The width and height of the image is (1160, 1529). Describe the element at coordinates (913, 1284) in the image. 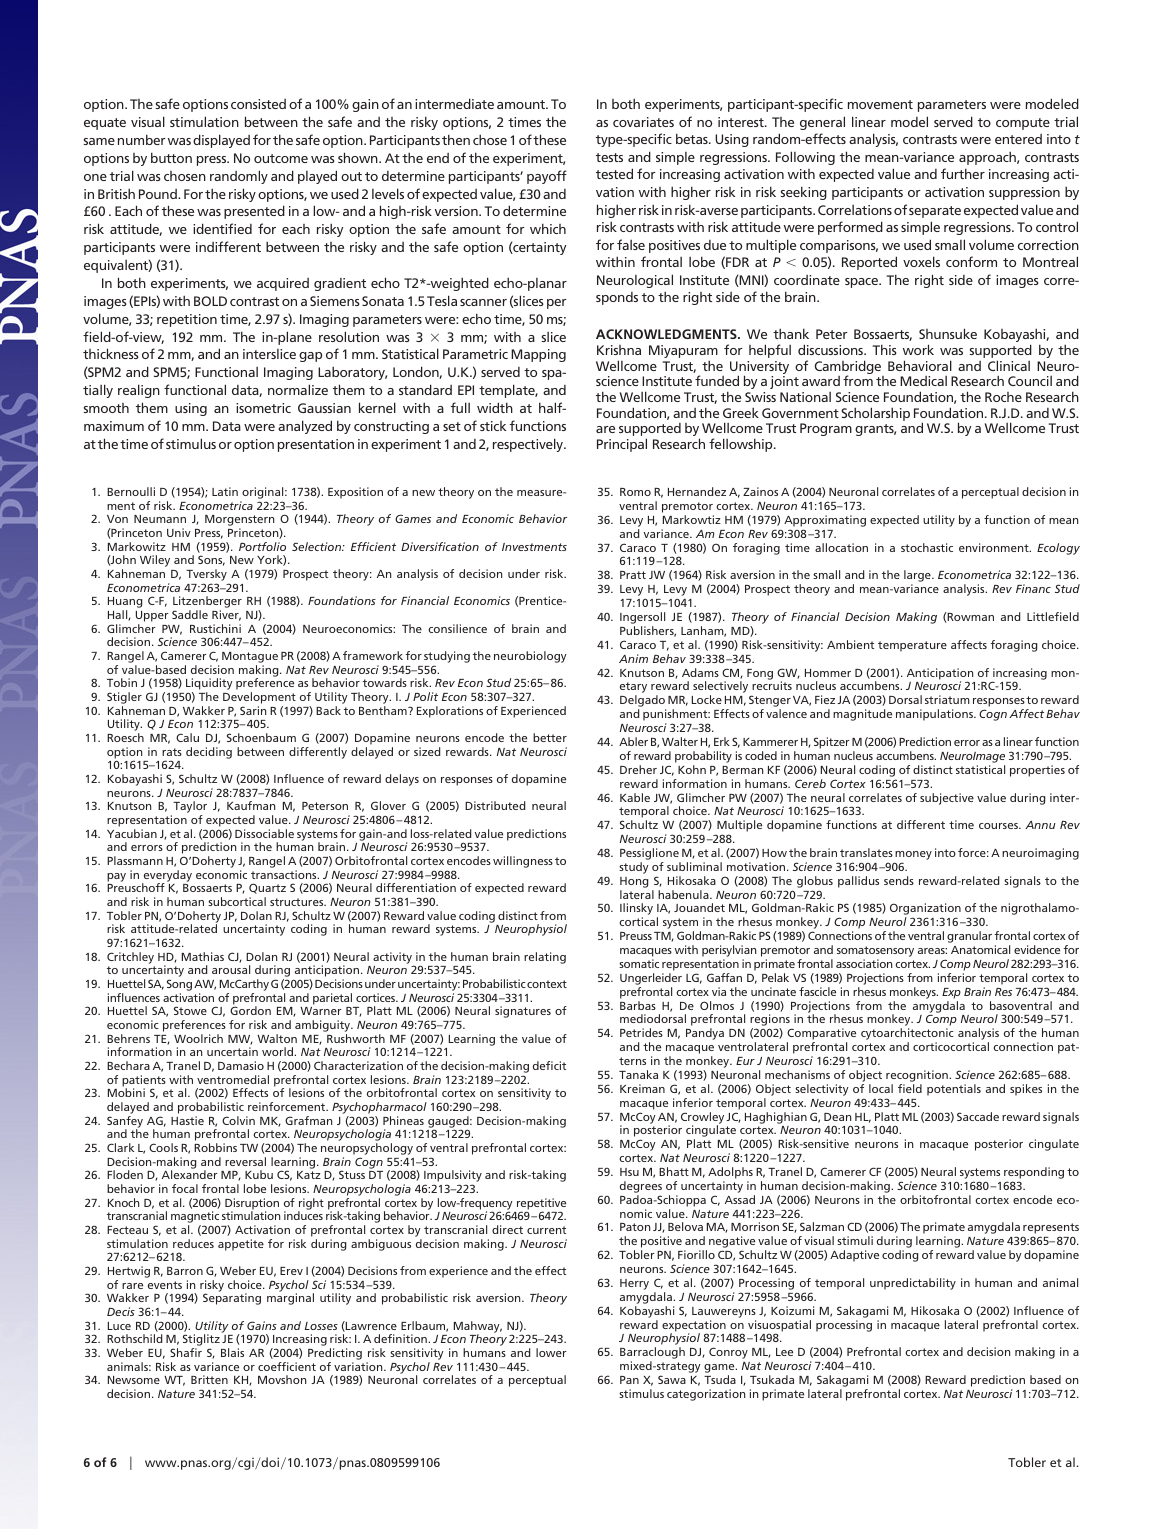

I see `unpredictability` at that location.
